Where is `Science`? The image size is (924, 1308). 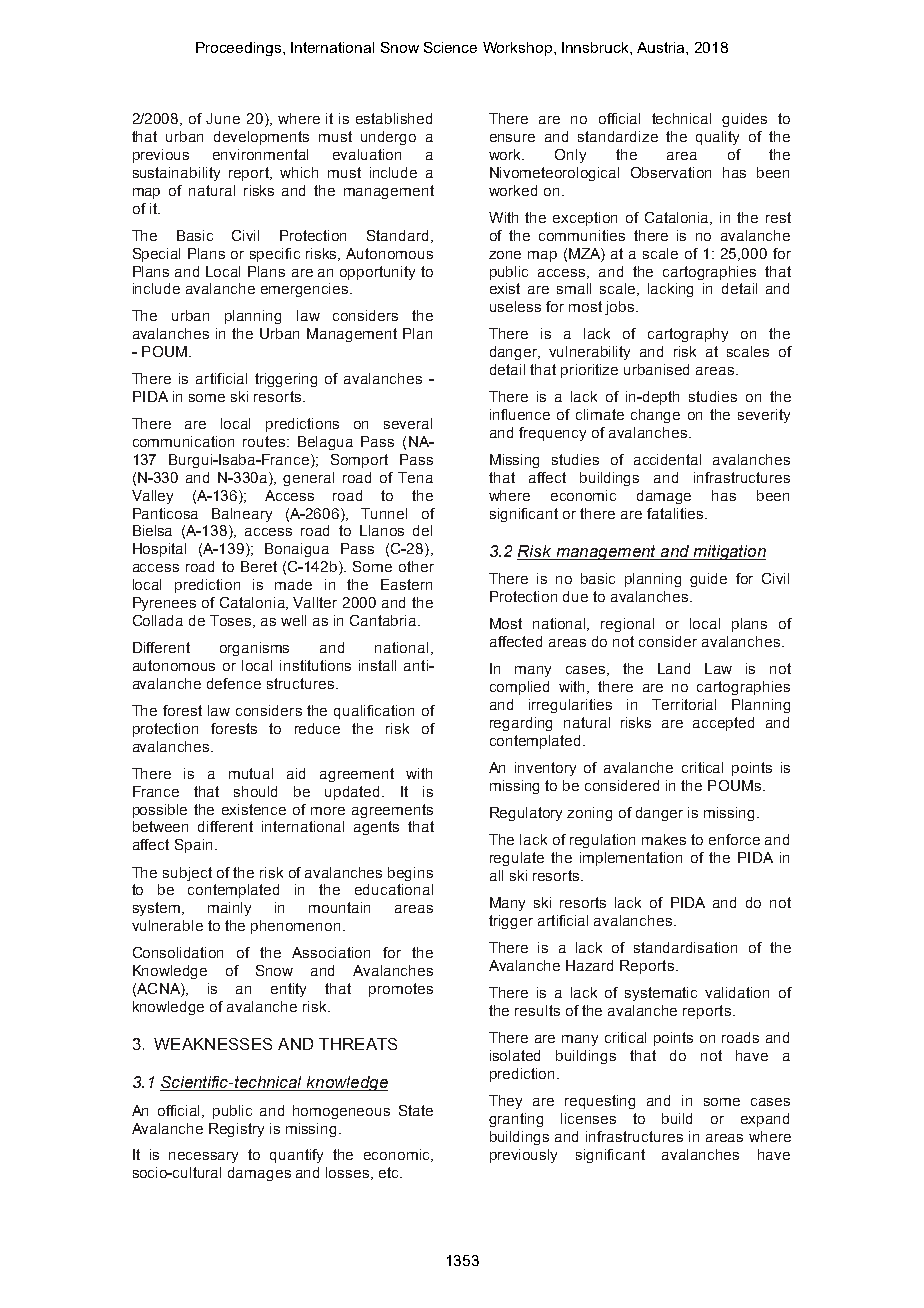
Science is located at coordinates (450, 47).
